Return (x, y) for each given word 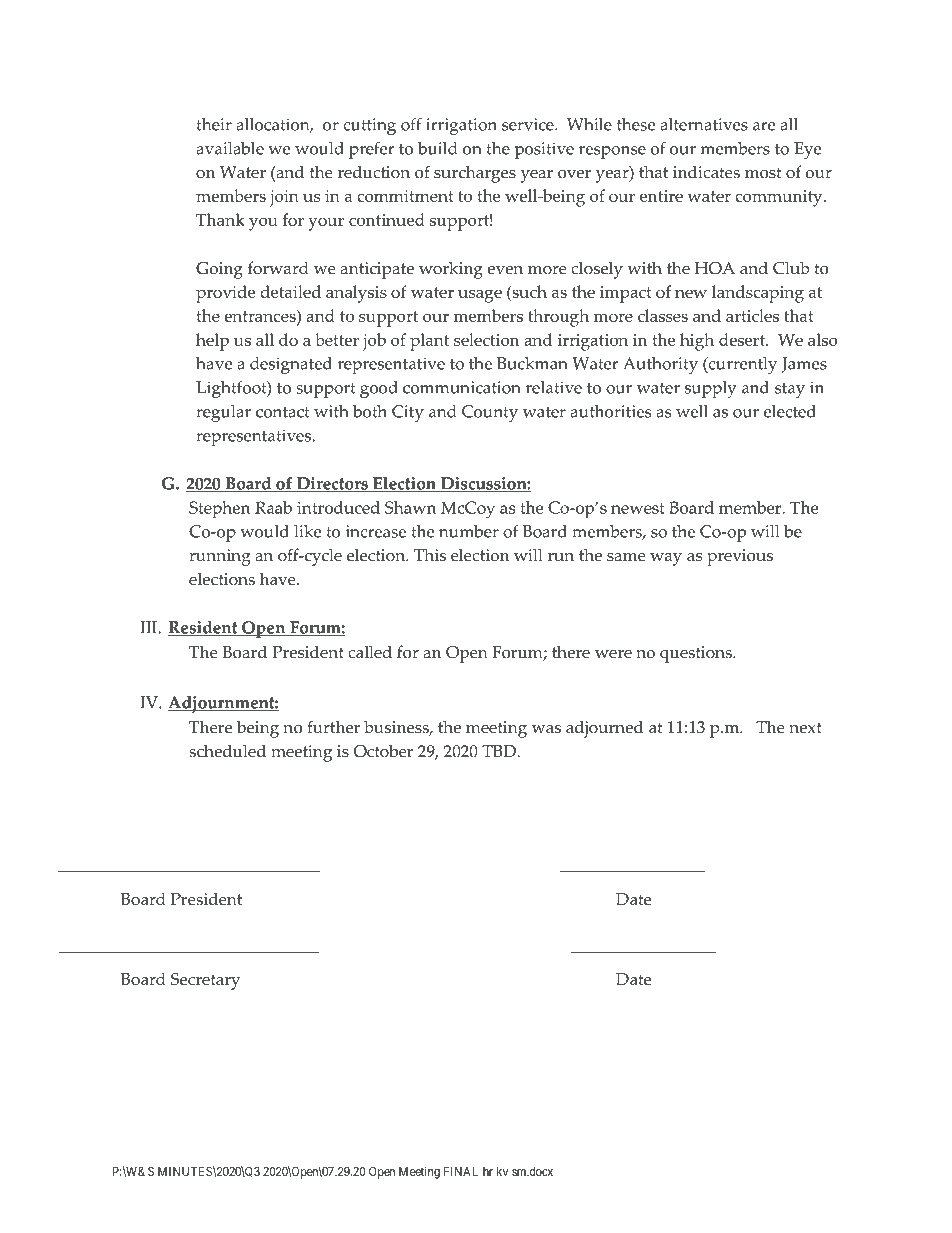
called (370, 652)
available (230, 148)
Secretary (205, 981)
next (805, 728)
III (149, 627)
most (763, 173)
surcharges (475, 174)
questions (697, 654)
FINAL (461, 1171)
